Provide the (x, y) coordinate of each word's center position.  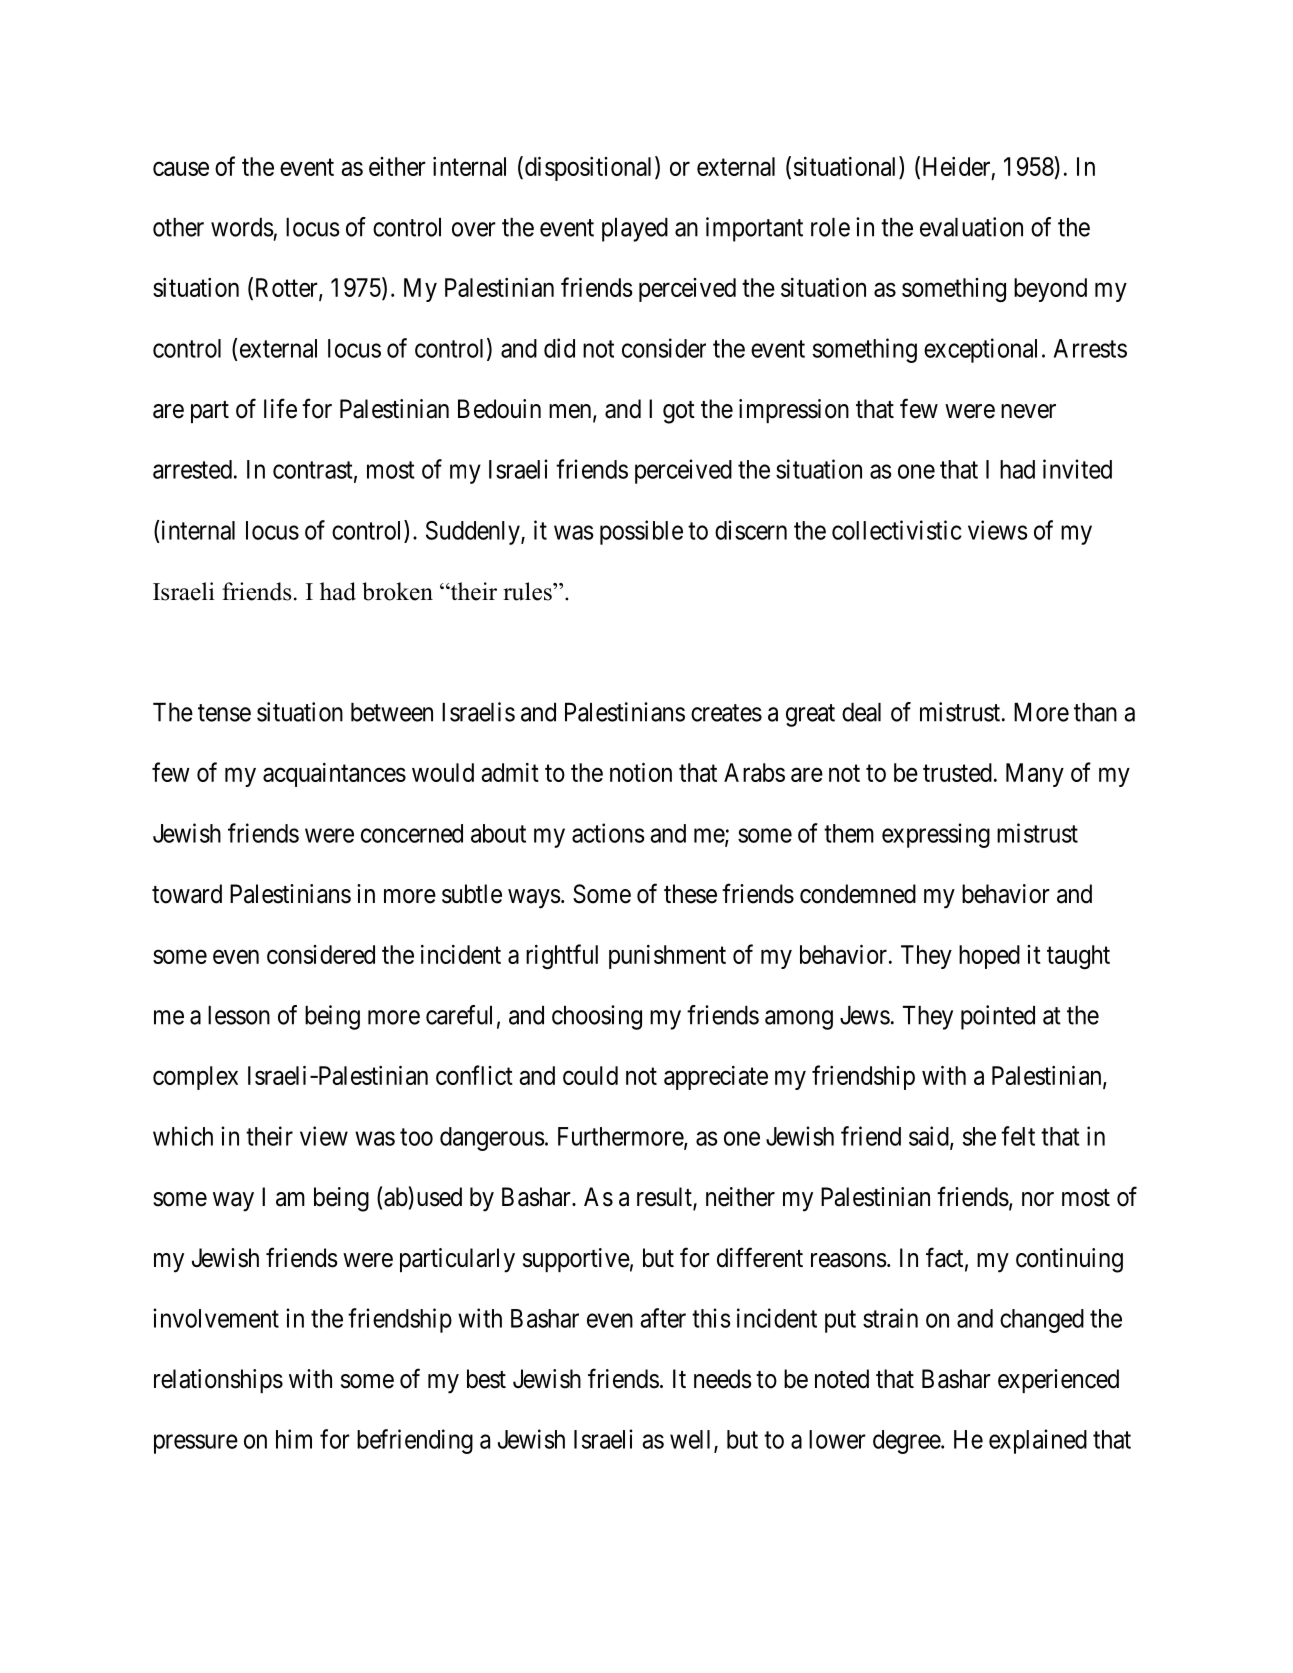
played (635, 230)
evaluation (971, 227)
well (692, 1440)
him (294, 1439)
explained (1038, 1441)
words (242, 227)
